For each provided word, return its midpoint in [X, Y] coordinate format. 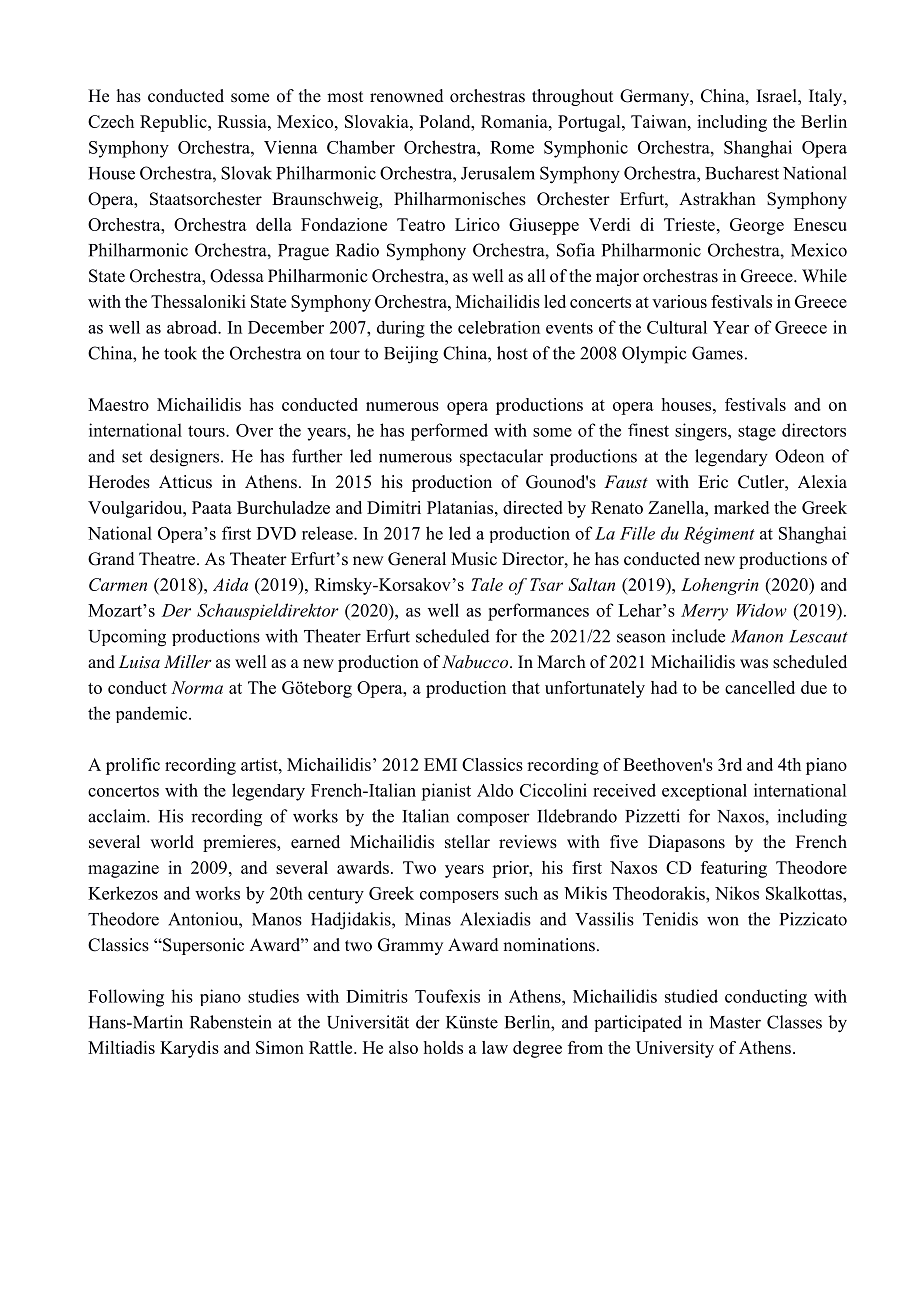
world [172, 842]
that [526, 687]
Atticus [185, 482]
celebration [499, 327]
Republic [174, 123]
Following [126, 998]
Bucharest [742, 173]
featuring [734, 869]
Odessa [237, 276]
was [754, 664]
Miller [188, 661]
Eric [713, 482]
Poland [446, 121]
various [679, 301]
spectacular [501, 457]
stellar [467, 842]
